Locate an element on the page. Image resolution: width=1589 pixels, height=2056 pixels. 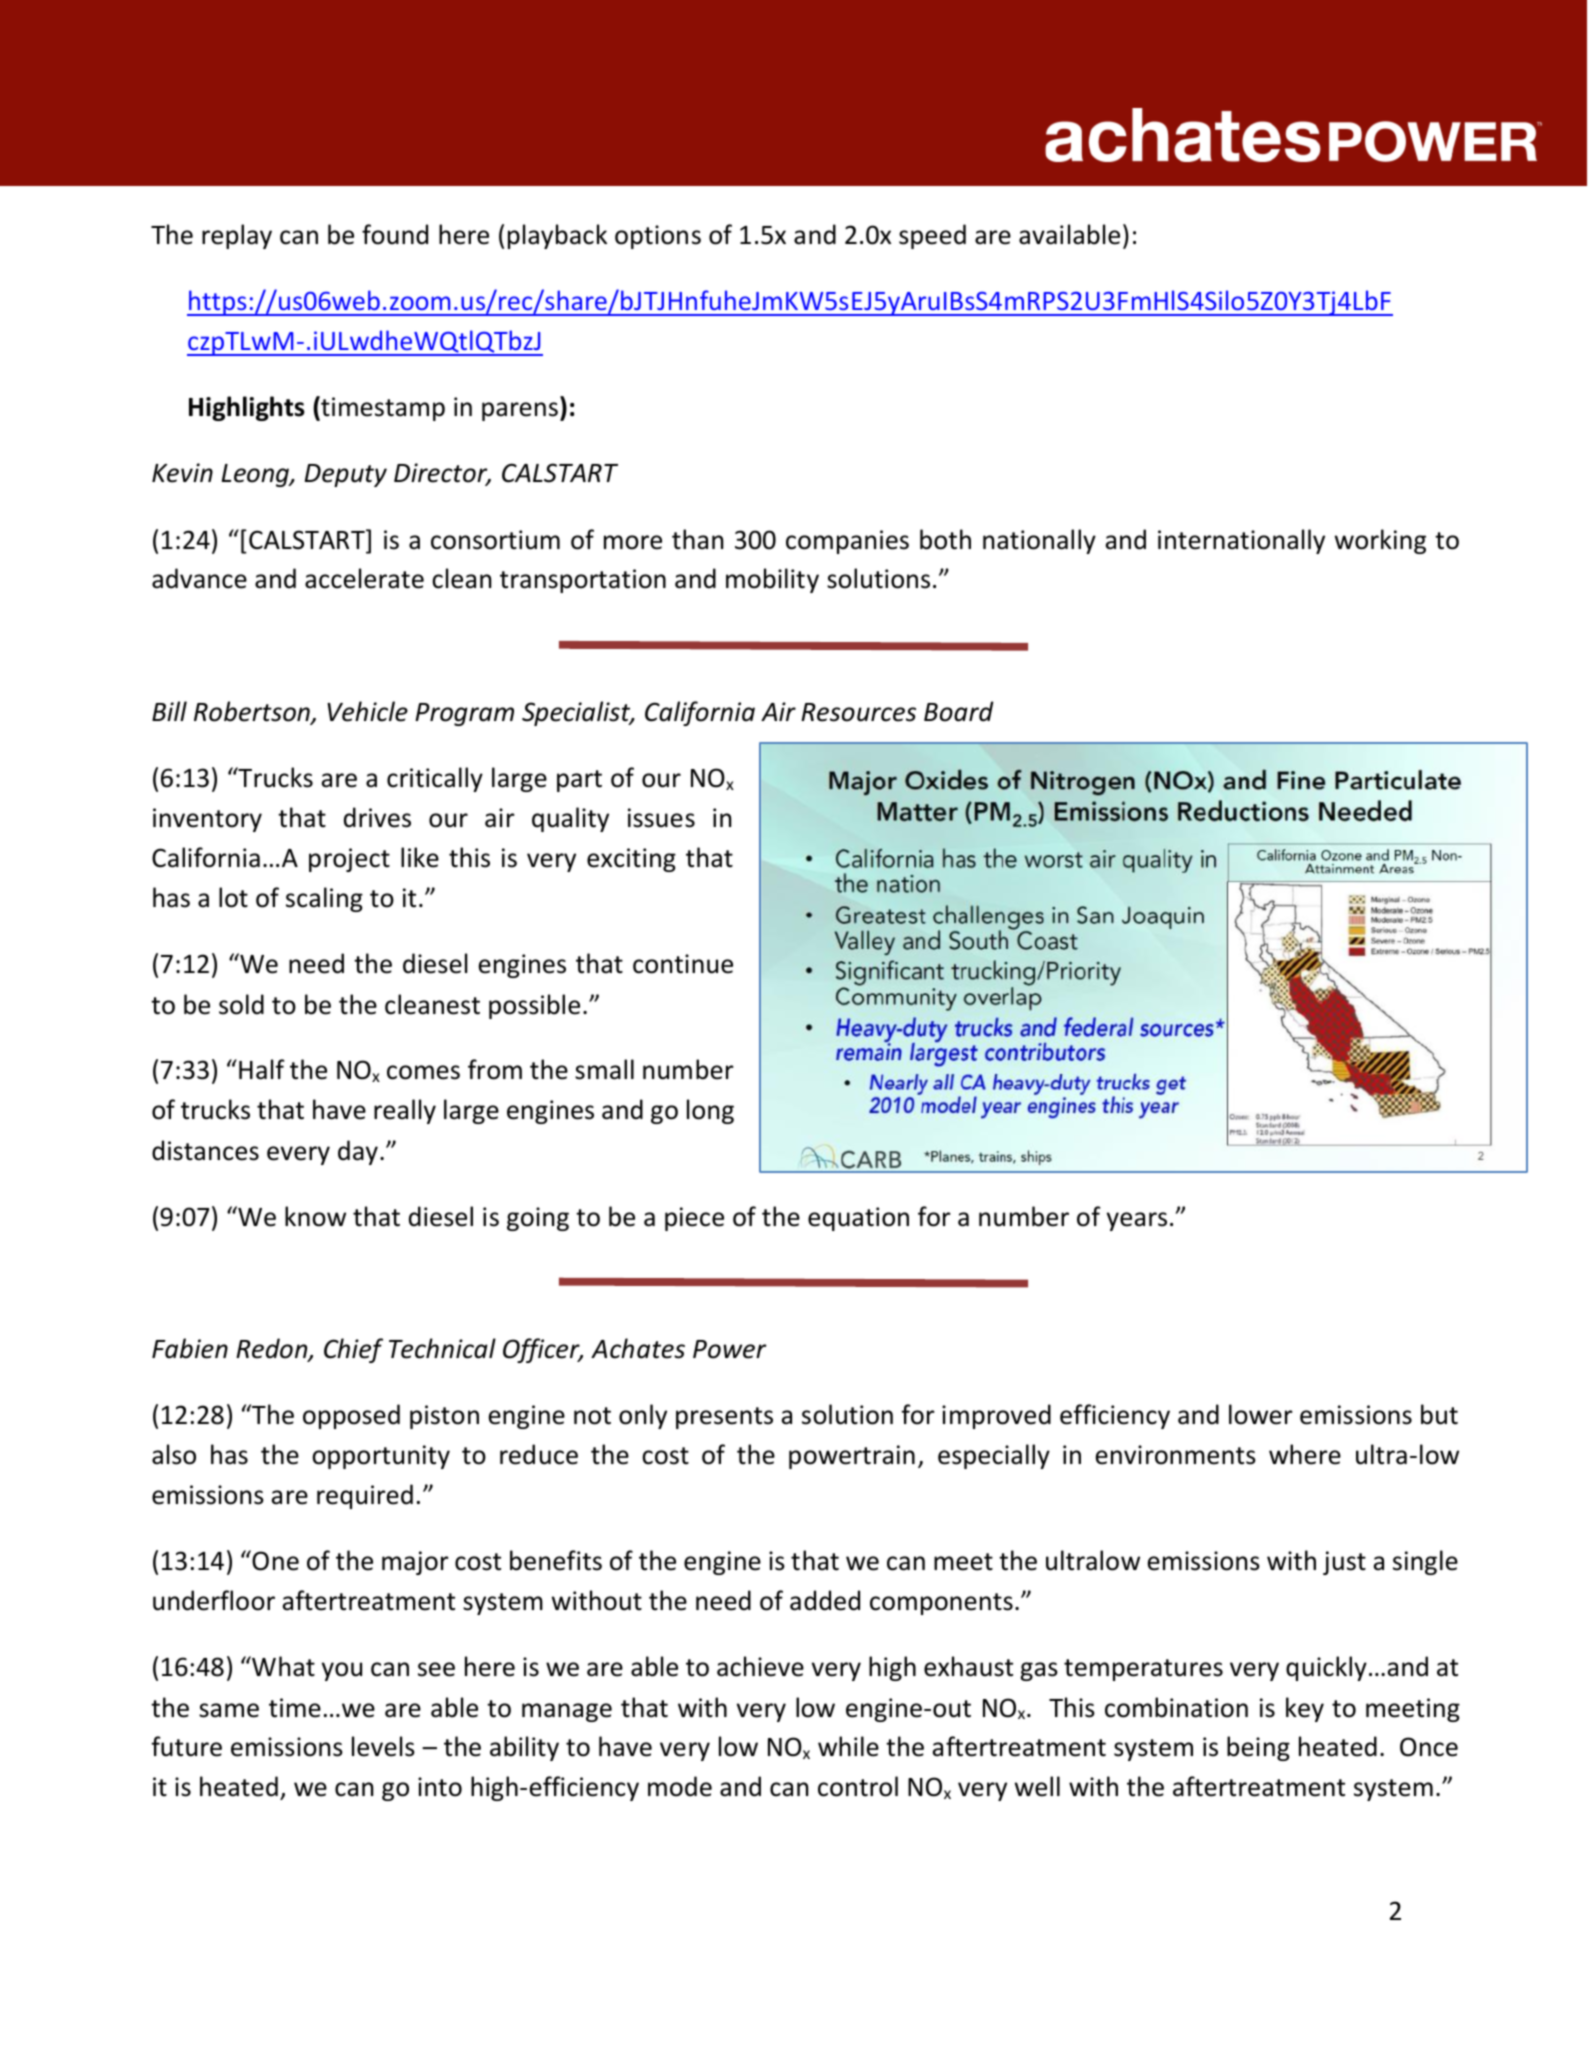
speed is located at coordinates (932, 236).
